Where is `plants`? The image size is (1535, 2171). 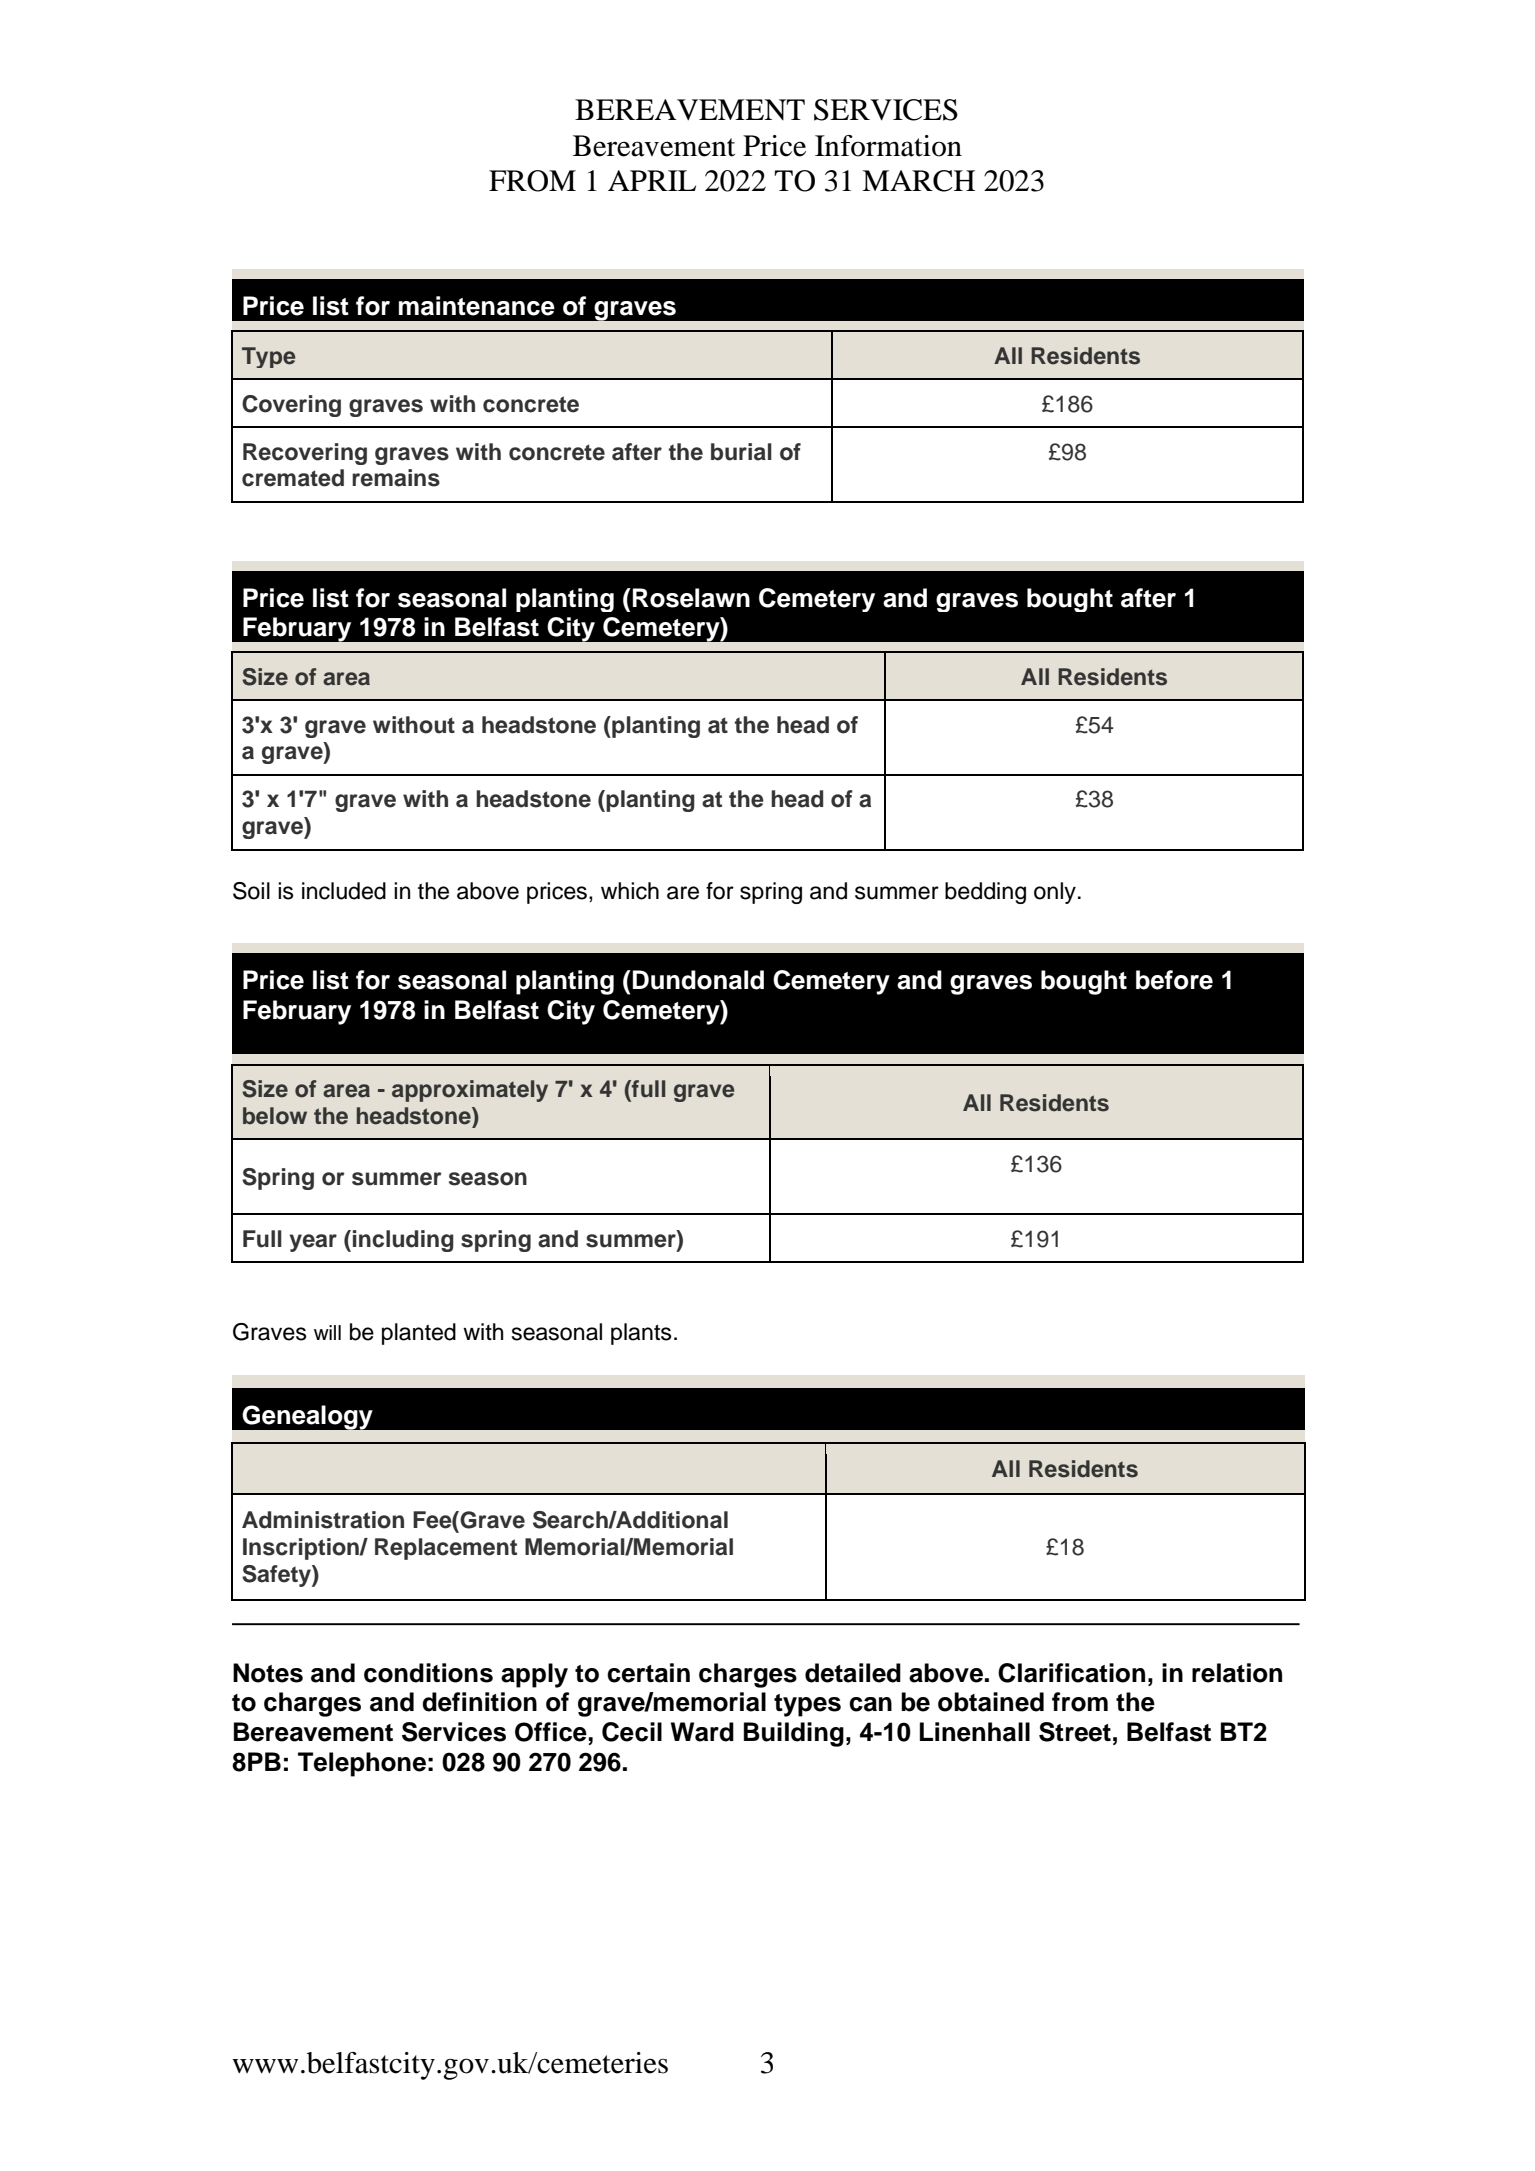 plants is located at coordinates (641, 1334).
